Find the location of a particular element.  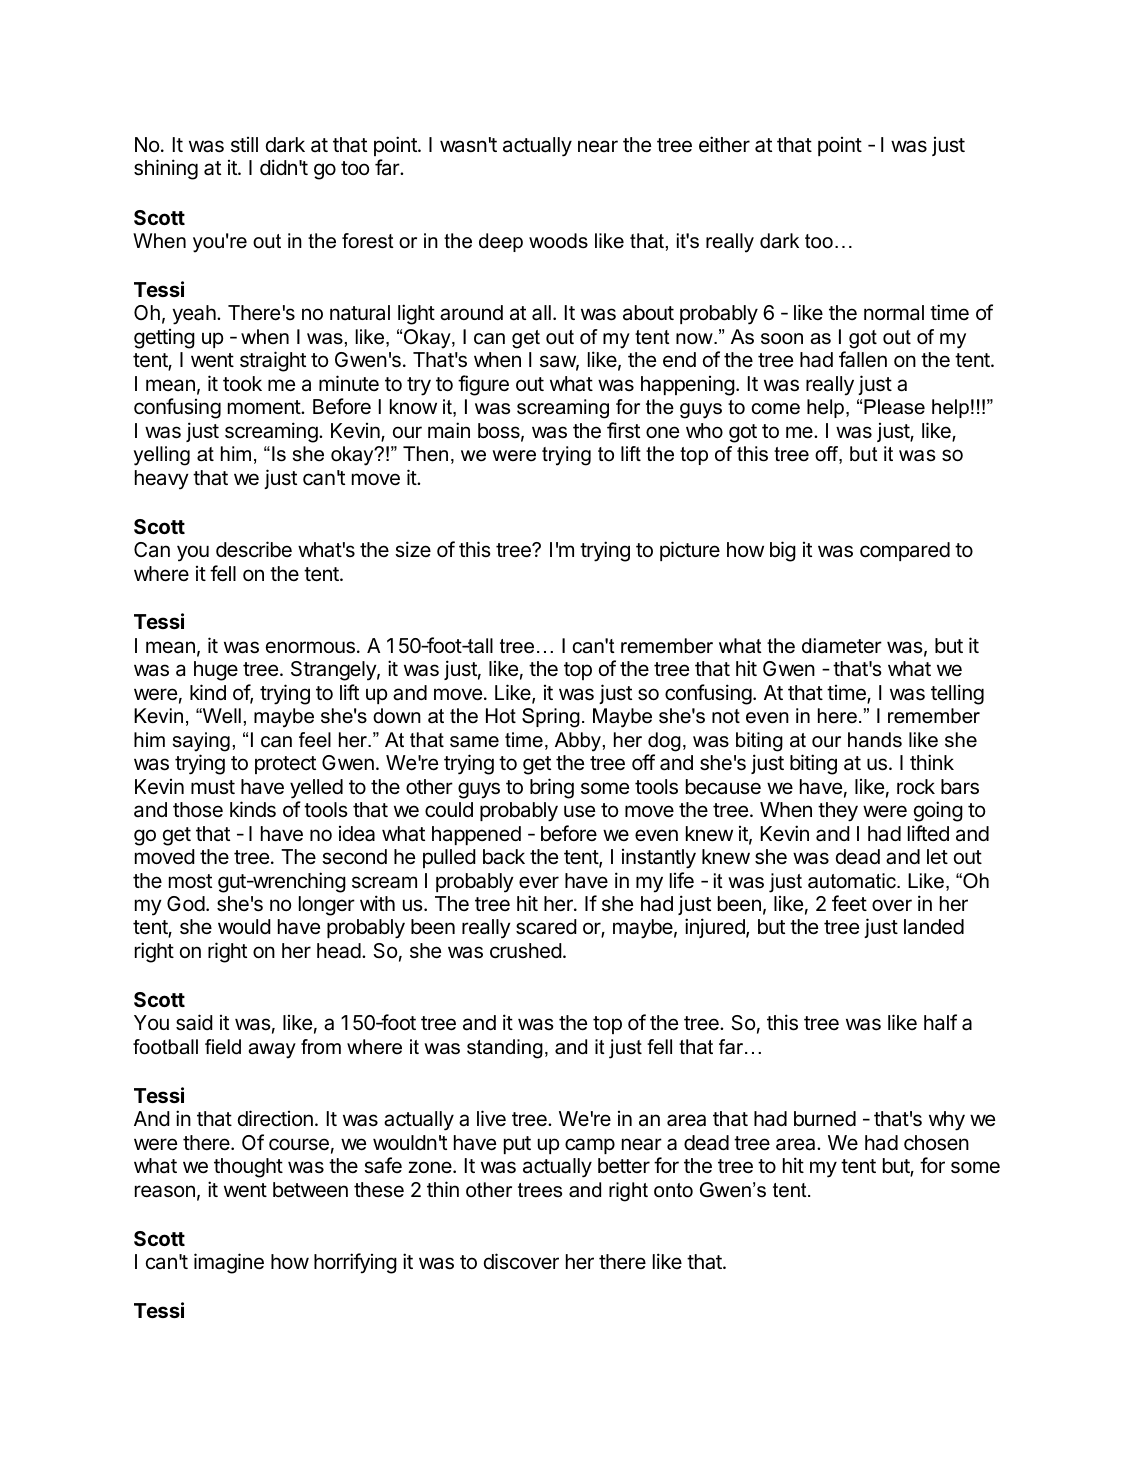

standing is located at coordinates (505, 1049).
